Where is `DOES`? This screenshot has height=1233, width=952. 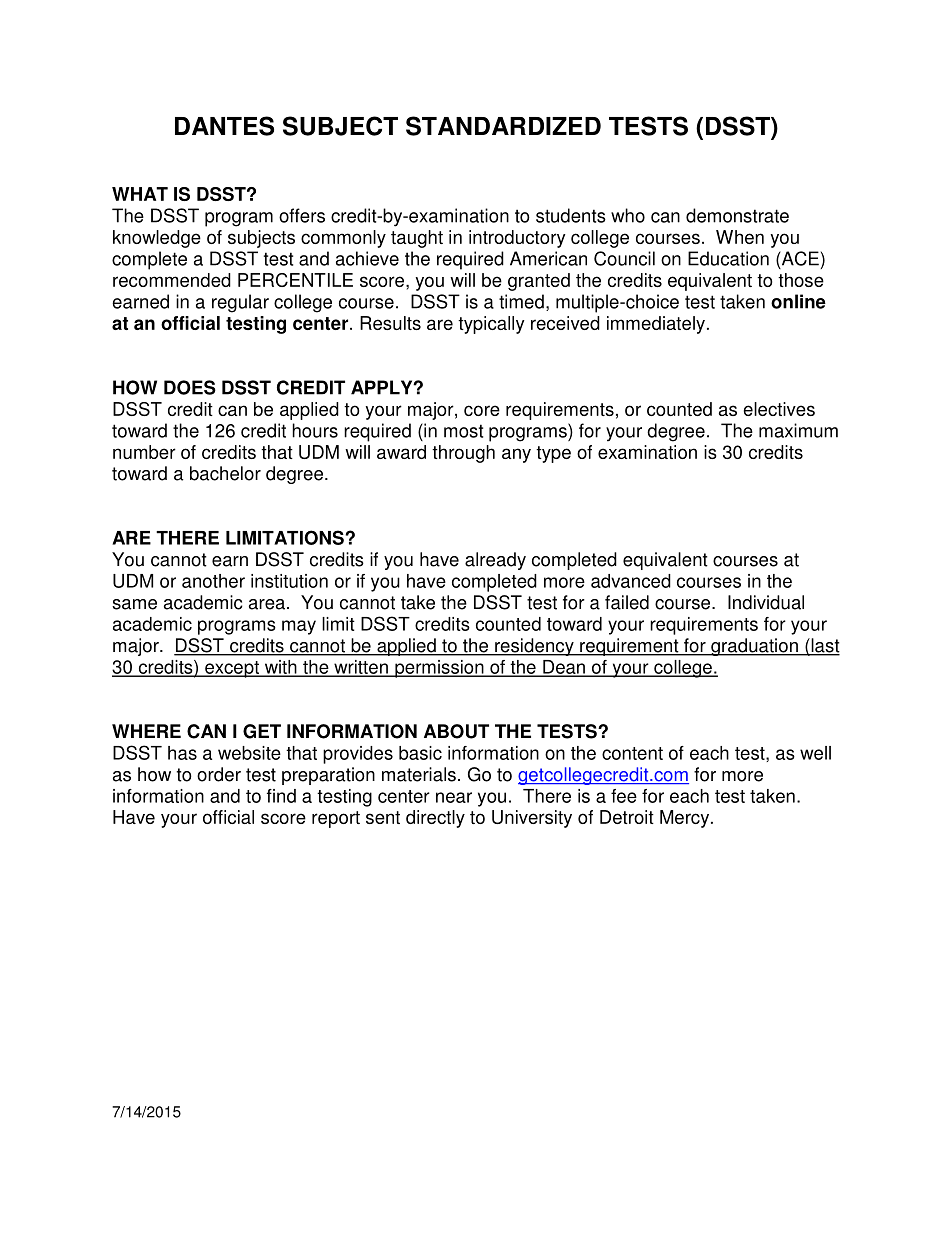
DOES is located at coordinates (190, 387).
